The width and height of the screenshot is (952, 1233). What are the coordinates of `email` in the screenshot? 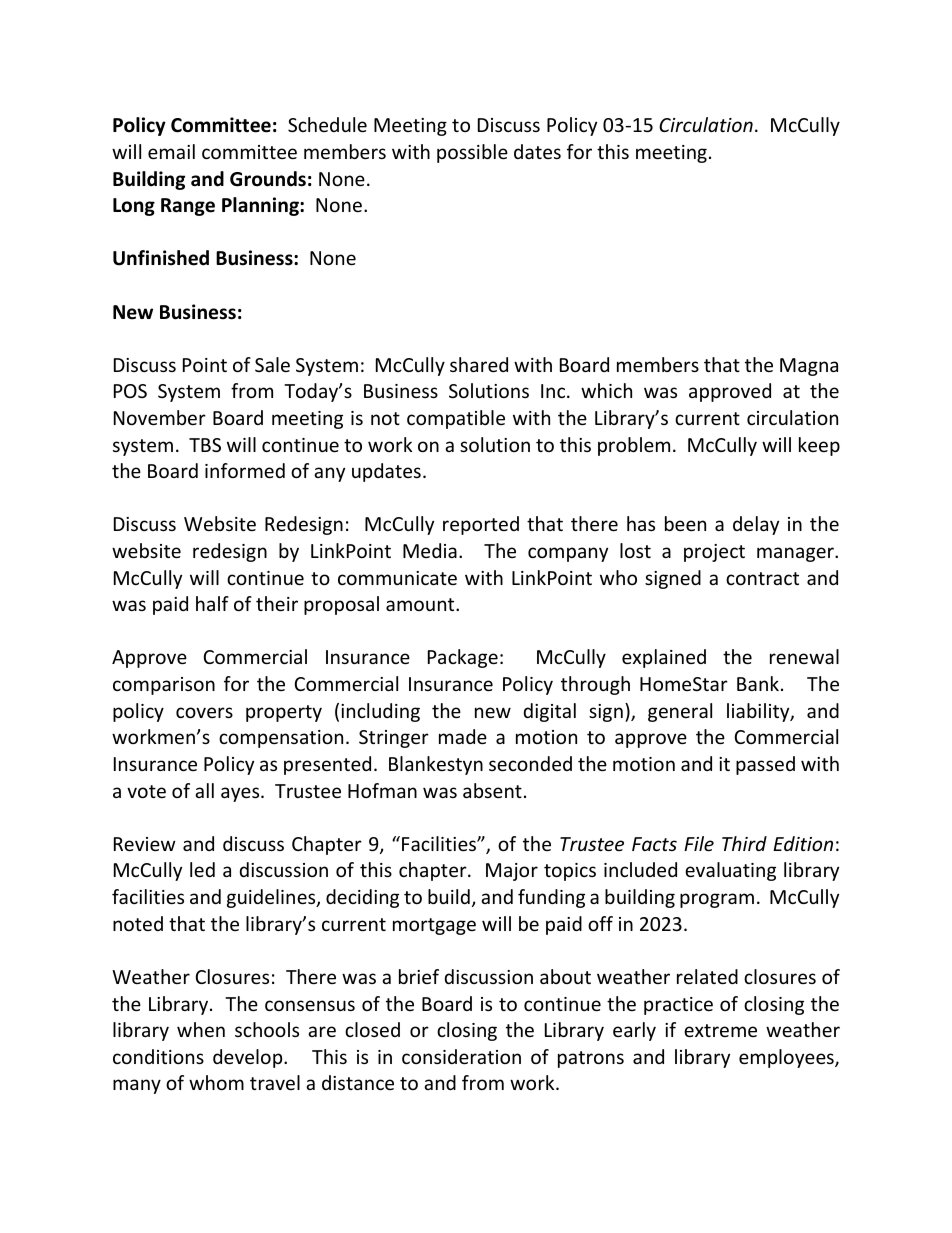 It's located at (171, 151).
